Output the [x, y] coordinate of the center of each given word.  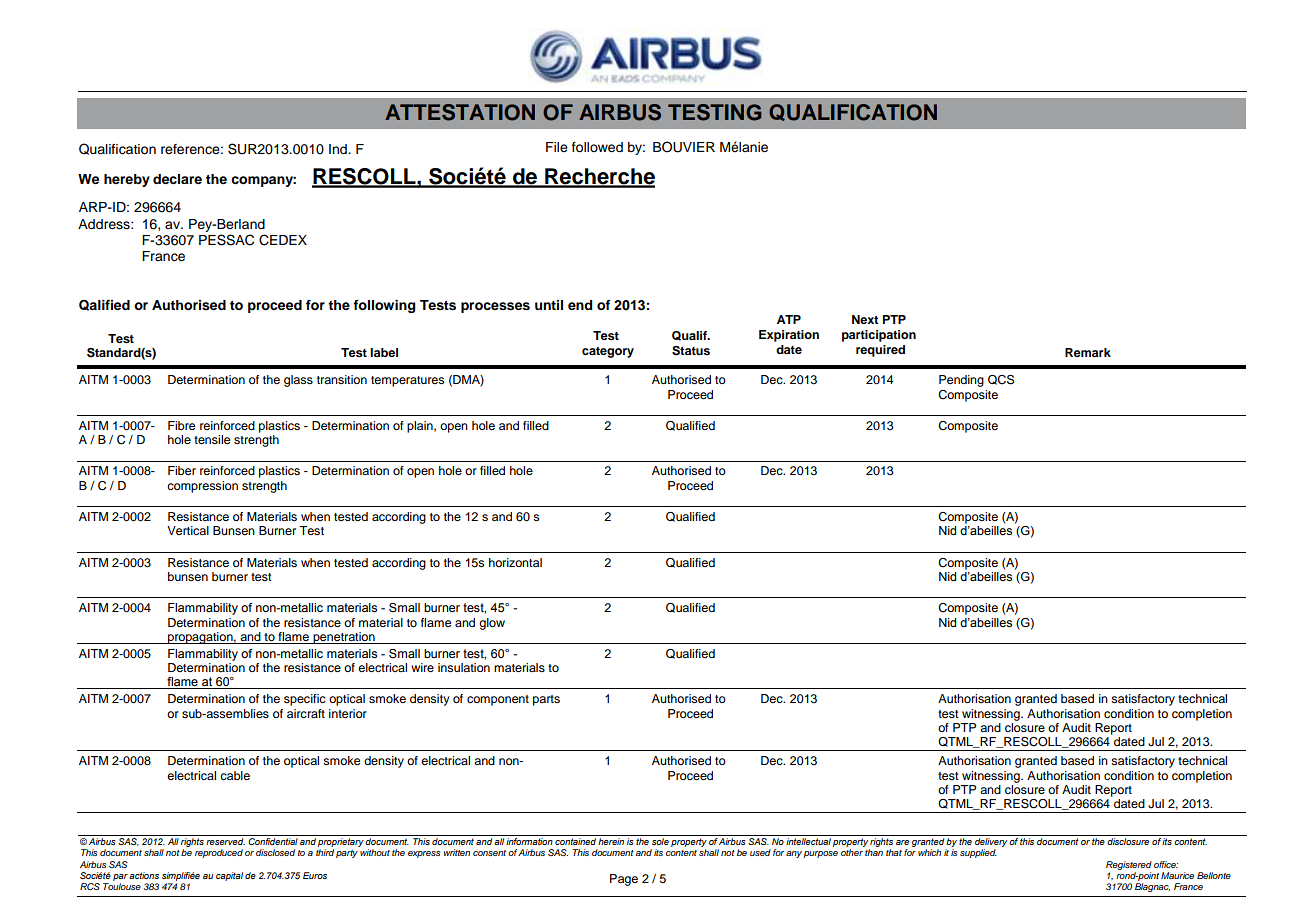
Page [624, 880]
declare [177, 179]
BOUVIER [684, 147]
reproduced [219, 853]
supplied [978, 853]
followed [597, 147]
